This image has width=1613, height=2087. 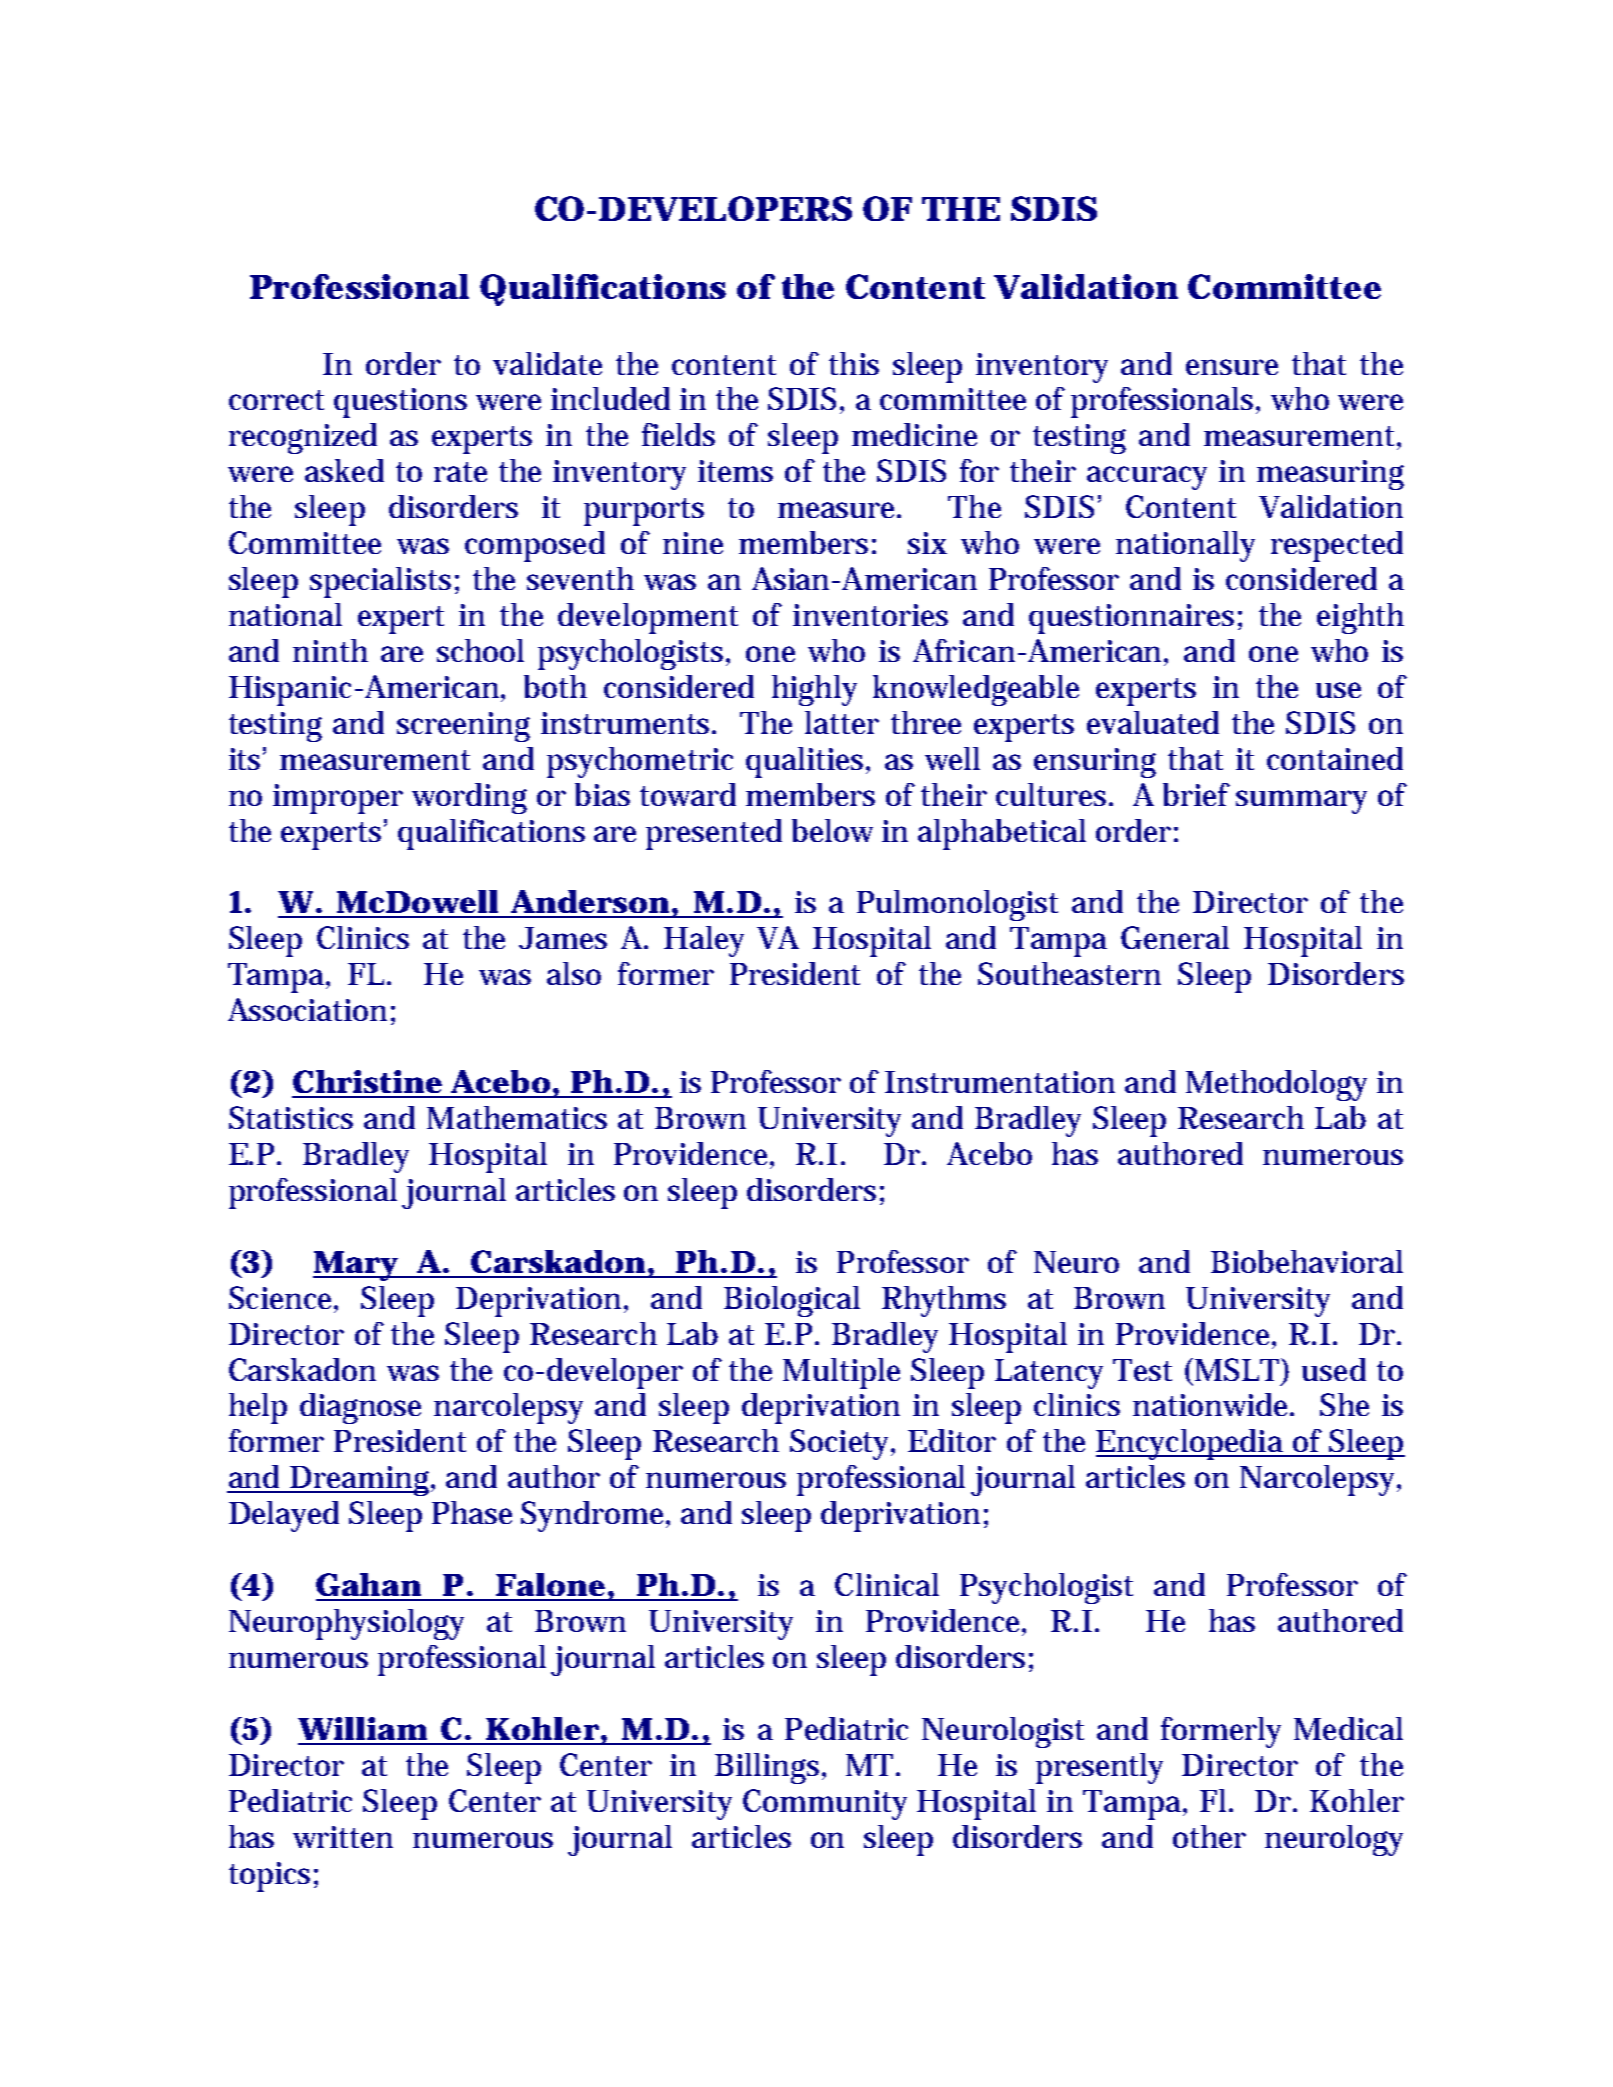 What do you see at coordinates (1209, 1836) in the image?
I see `other` at bounding box center [1209, 1836].
